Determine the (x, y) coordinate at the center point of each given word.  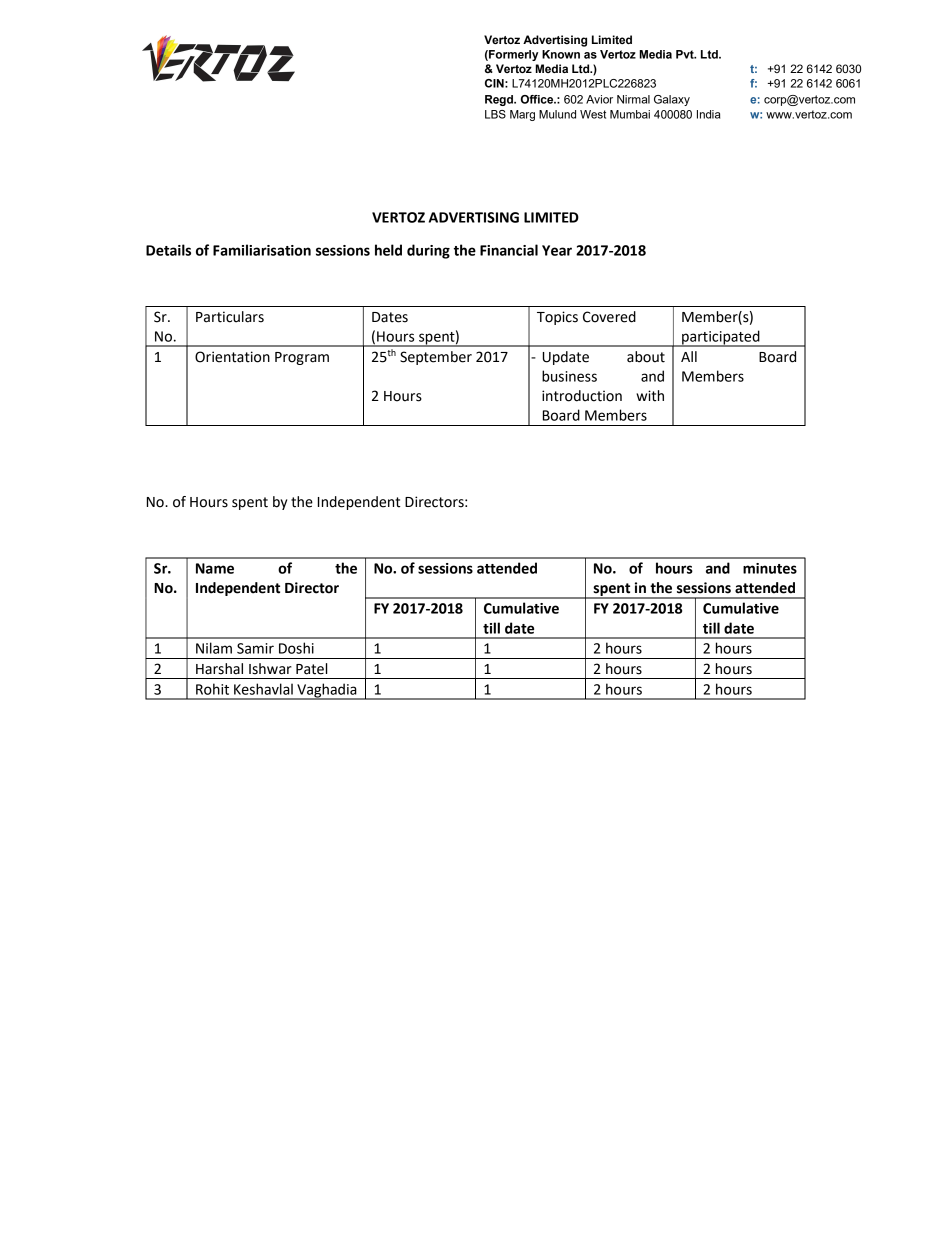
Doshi (296, 648)
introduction (582, 396)
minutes (770, 568)
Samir (255, 648)
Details (168, 250)
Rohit (212, 689)
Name (215, 568)
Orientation (232, 357)
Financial (509, 250)
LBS (495, 114)
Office (538, 99)
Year (557, 250)
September (436, 358)
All (689, 356)
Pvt (686, 54)
